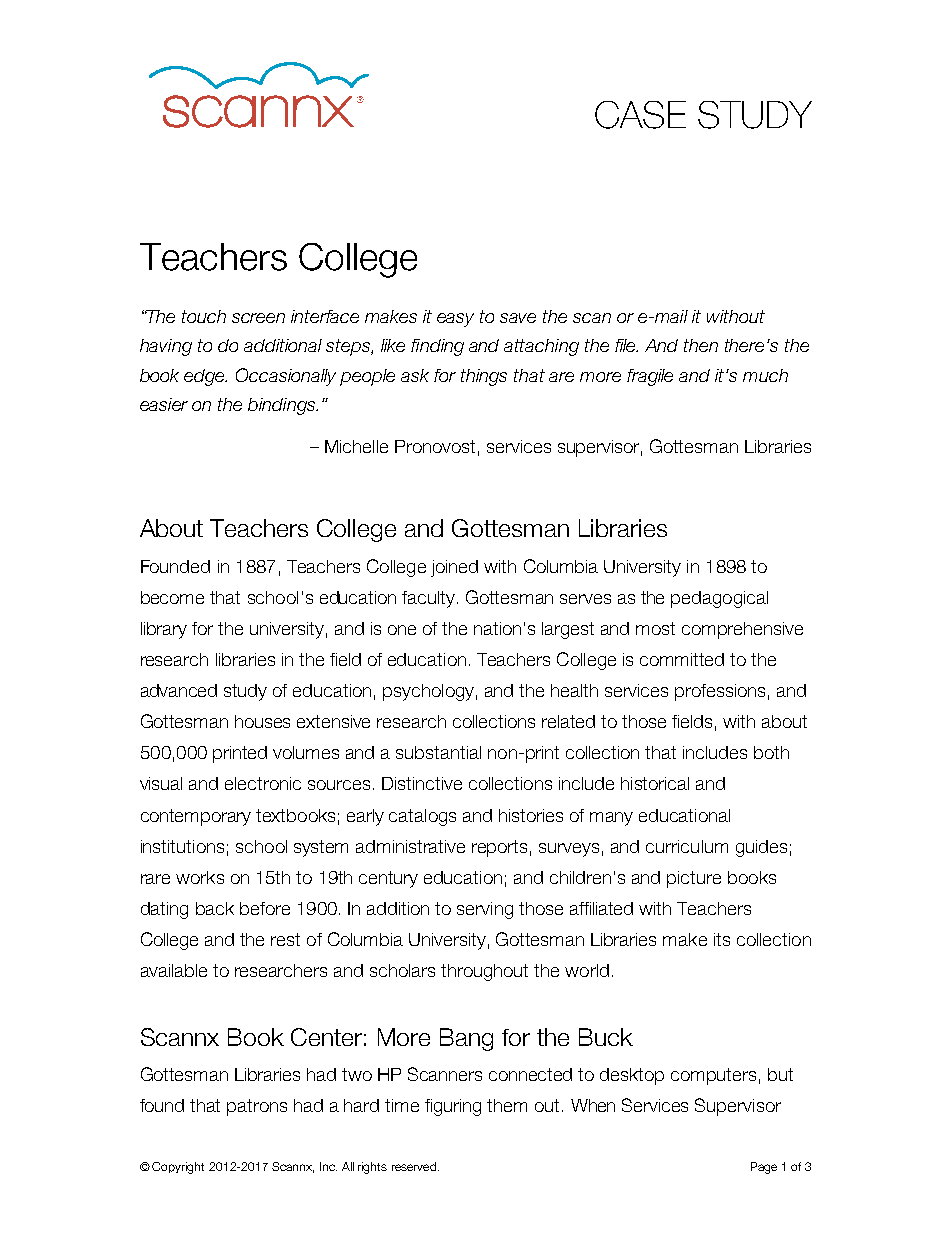 Image resolution: width=952 pixels, height=1233 pixels. I want to click on joined, so click(454, 568).
